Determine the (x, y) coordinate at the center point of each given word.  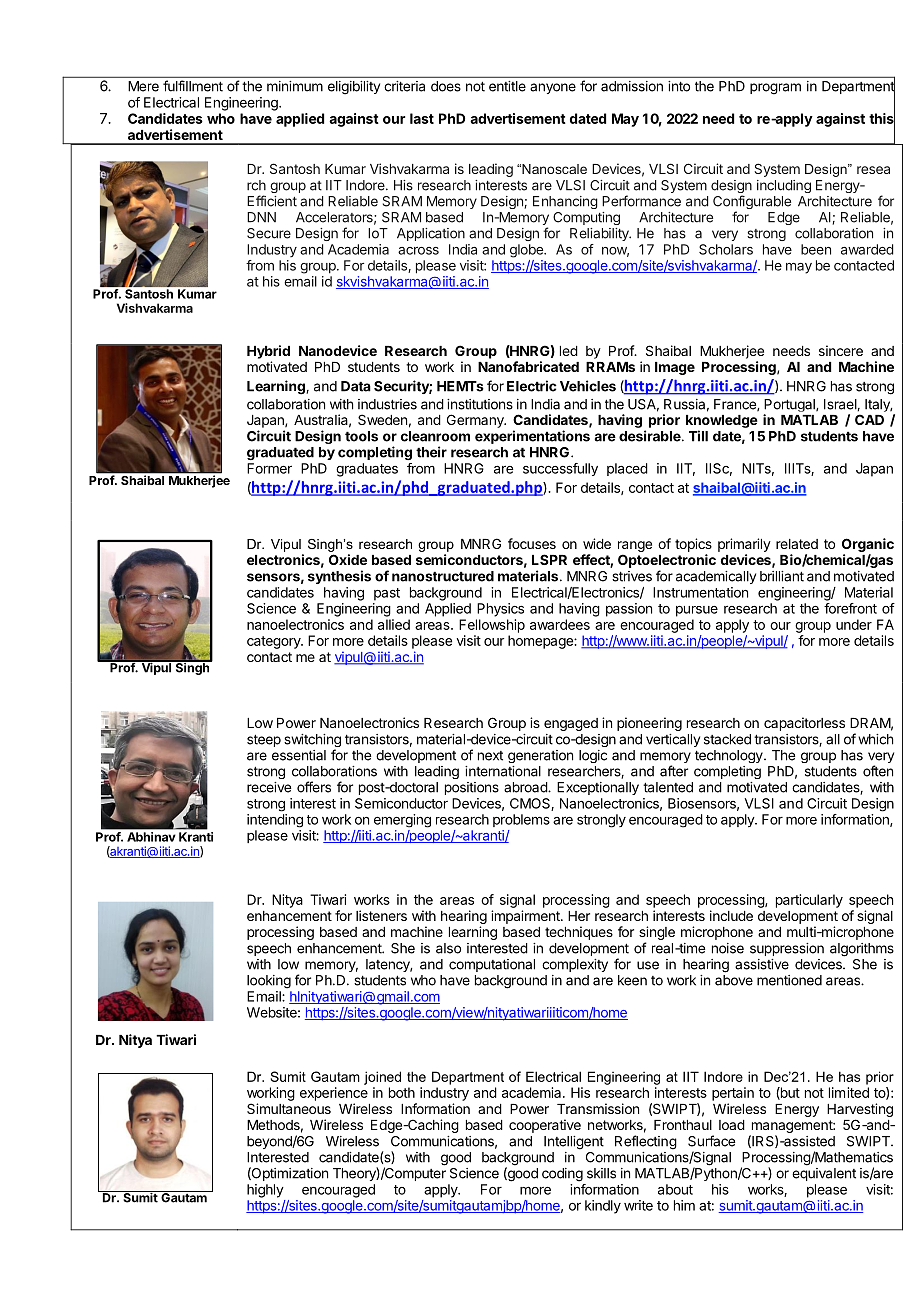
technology (730, 756)
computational (492, 965)
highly (265, 1191)
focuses (532, 543)
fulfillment (193, 86)
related (797, 544)
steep (264, 740)
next (490, 756)
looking (269, 982)
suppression (787, 949)
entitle (507, 86)
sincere (841, 350)
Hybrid (268, 352)
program (775, 89)
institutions (480, 404)
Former (269, 468)
